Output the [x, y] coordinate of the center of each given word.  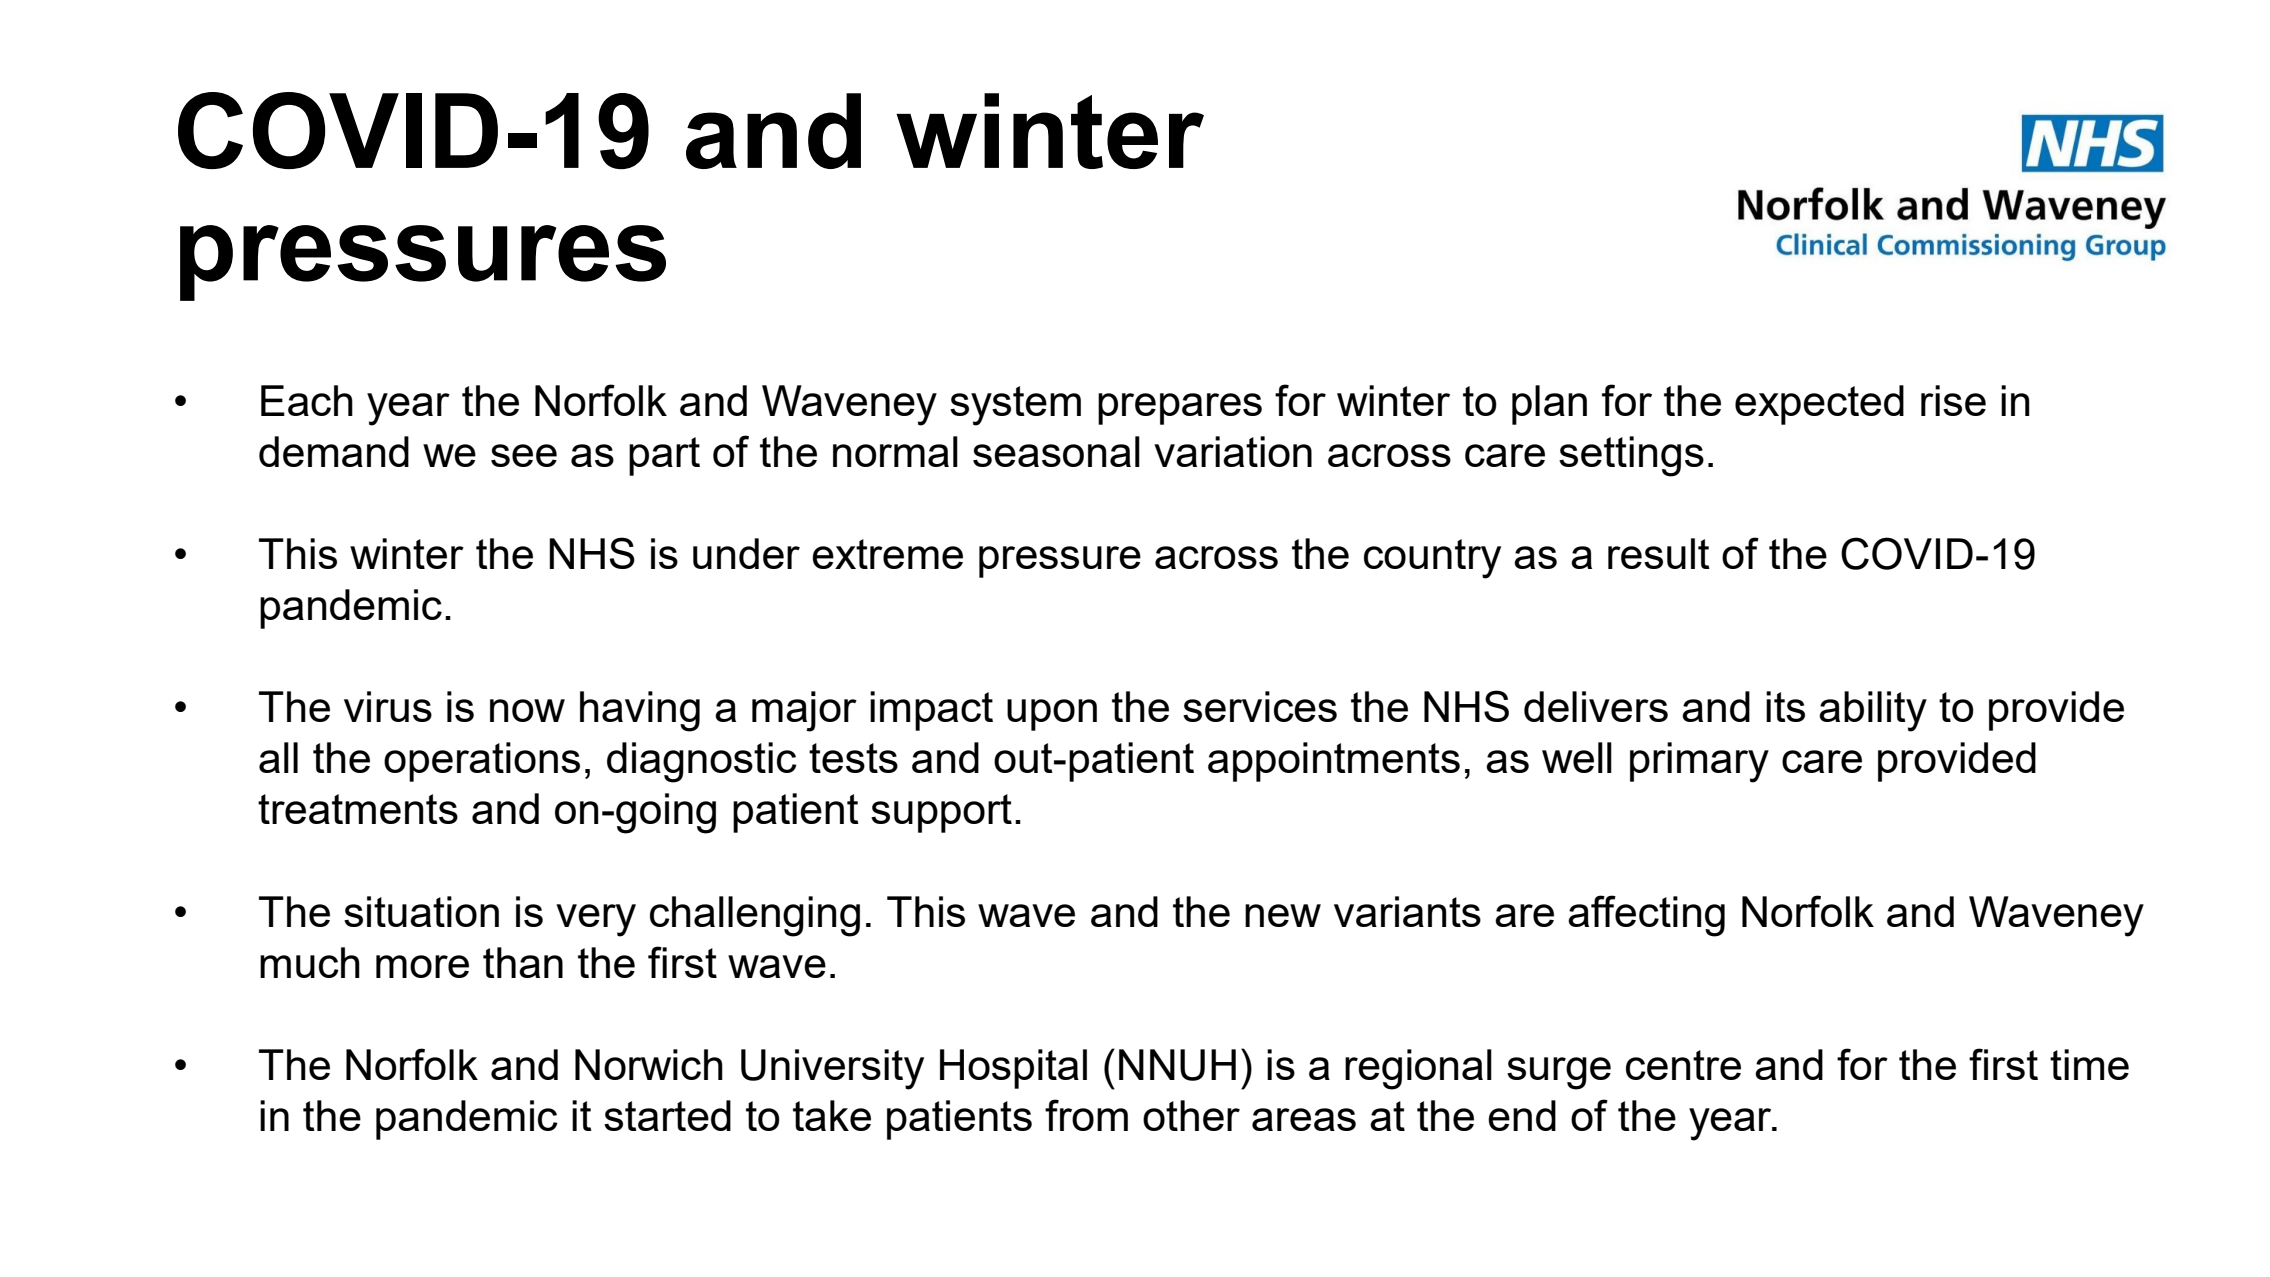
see [524, 455]
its [1785, 706]
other [1191, 1115]
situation [421, 911]
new [1283, 915]
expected [1819, 405]
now [527, 710]
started [667, 1115]
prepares [1180, 409]
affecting [1646, 916]
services [1260, 706]
